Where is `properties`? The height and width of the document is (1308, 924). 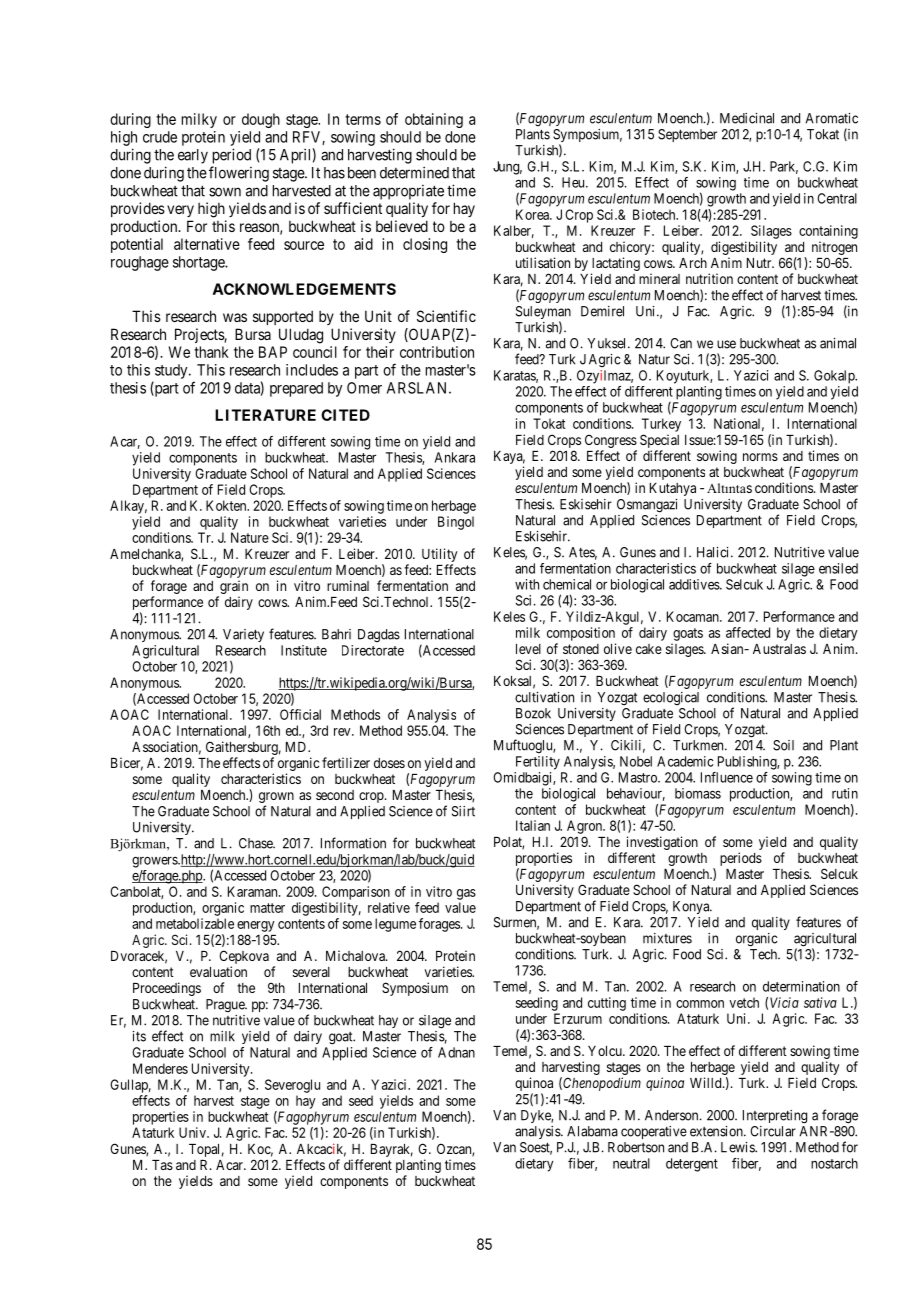
properties is located at coordinates (161, 1118).
